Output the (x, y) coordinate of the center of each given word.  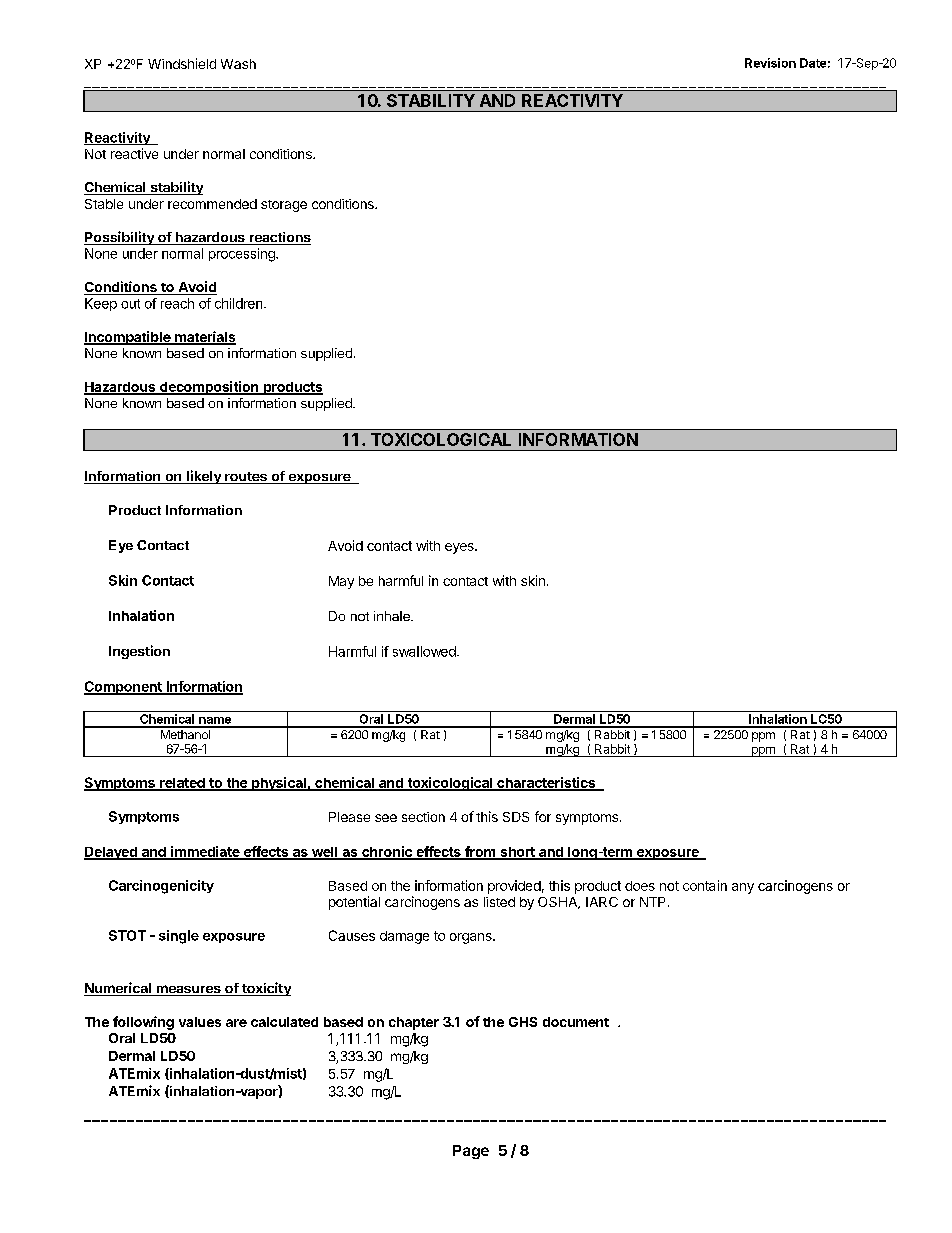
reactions (279, 238)
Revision (770, 63)
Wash (238, 64)
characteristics (546, 783)
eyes (460, 548)
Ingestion (139, 652)
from (480, 853)
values (200, 1022)
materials (204, 338)
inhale (393, 616)
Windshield (182, 63)
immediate (205, 853)
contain (705, 885)
